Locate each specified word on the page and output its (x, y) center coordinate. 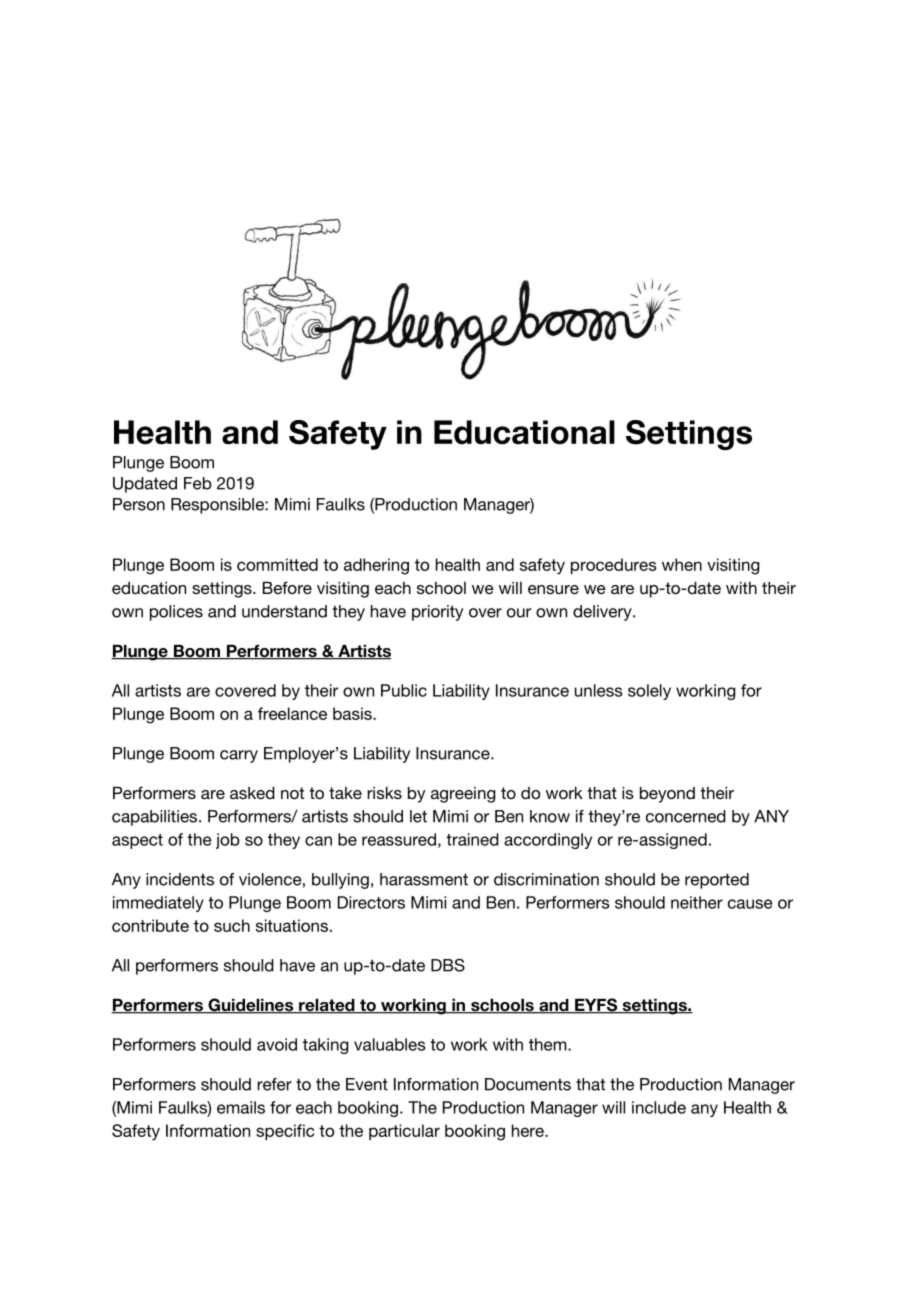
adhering (376, 566)
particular (404, 1132)
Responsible (218, 506)
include (659, 1107)
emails (241, 1107)
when (682, 564)
